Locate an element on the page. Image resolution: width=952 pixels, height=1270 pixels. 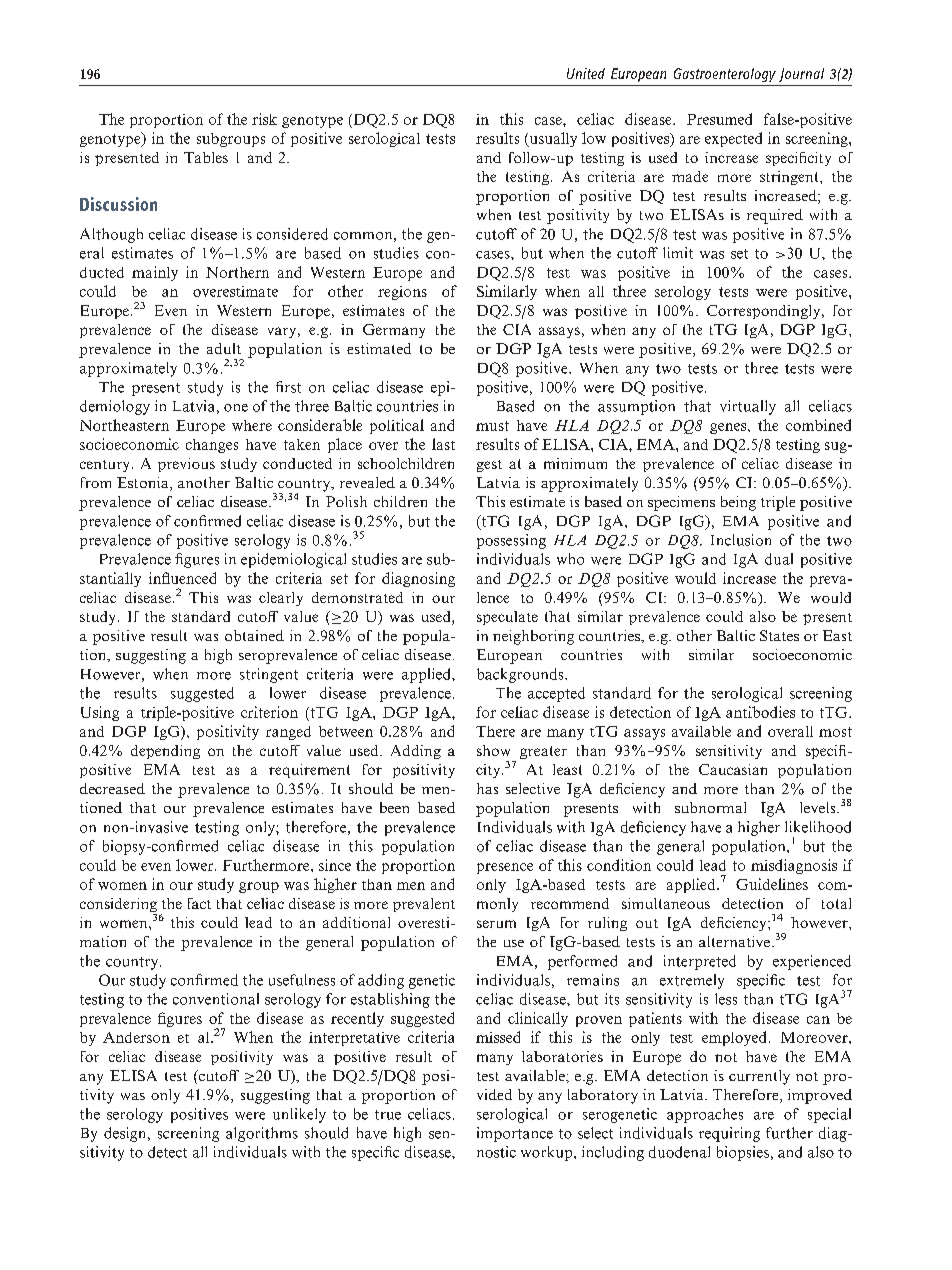
show is located at coordinates (493, 750).
